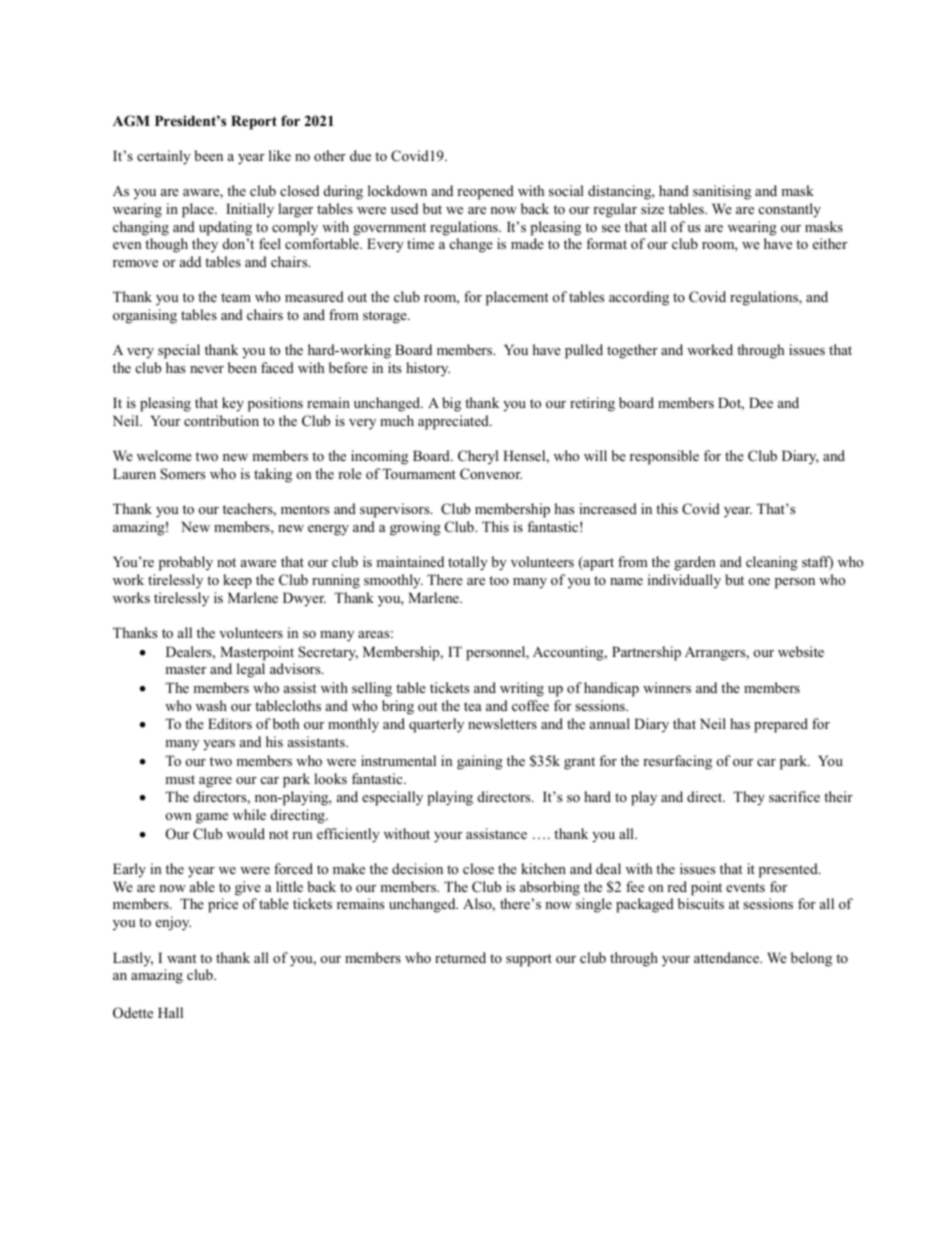 Image resolution: width=952 pixels, height=1233 pixels. Describe the element at coordinates (727, 957) in the page. I see `attendance` at that location.
